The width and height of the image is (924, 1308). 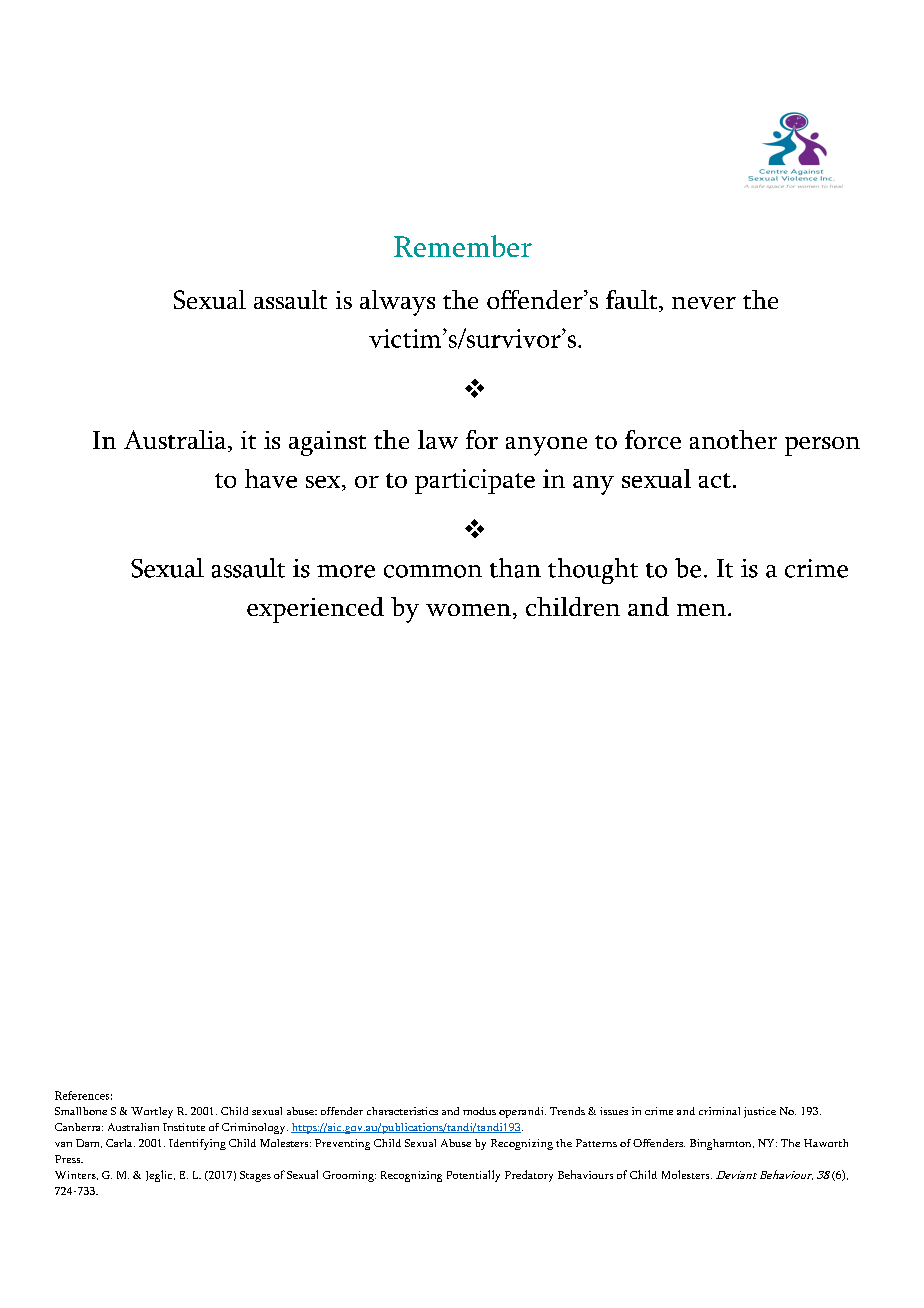 What do you see at coordinates (468, 610) in the image?
I see `women` at bounding box center [468, 610].
